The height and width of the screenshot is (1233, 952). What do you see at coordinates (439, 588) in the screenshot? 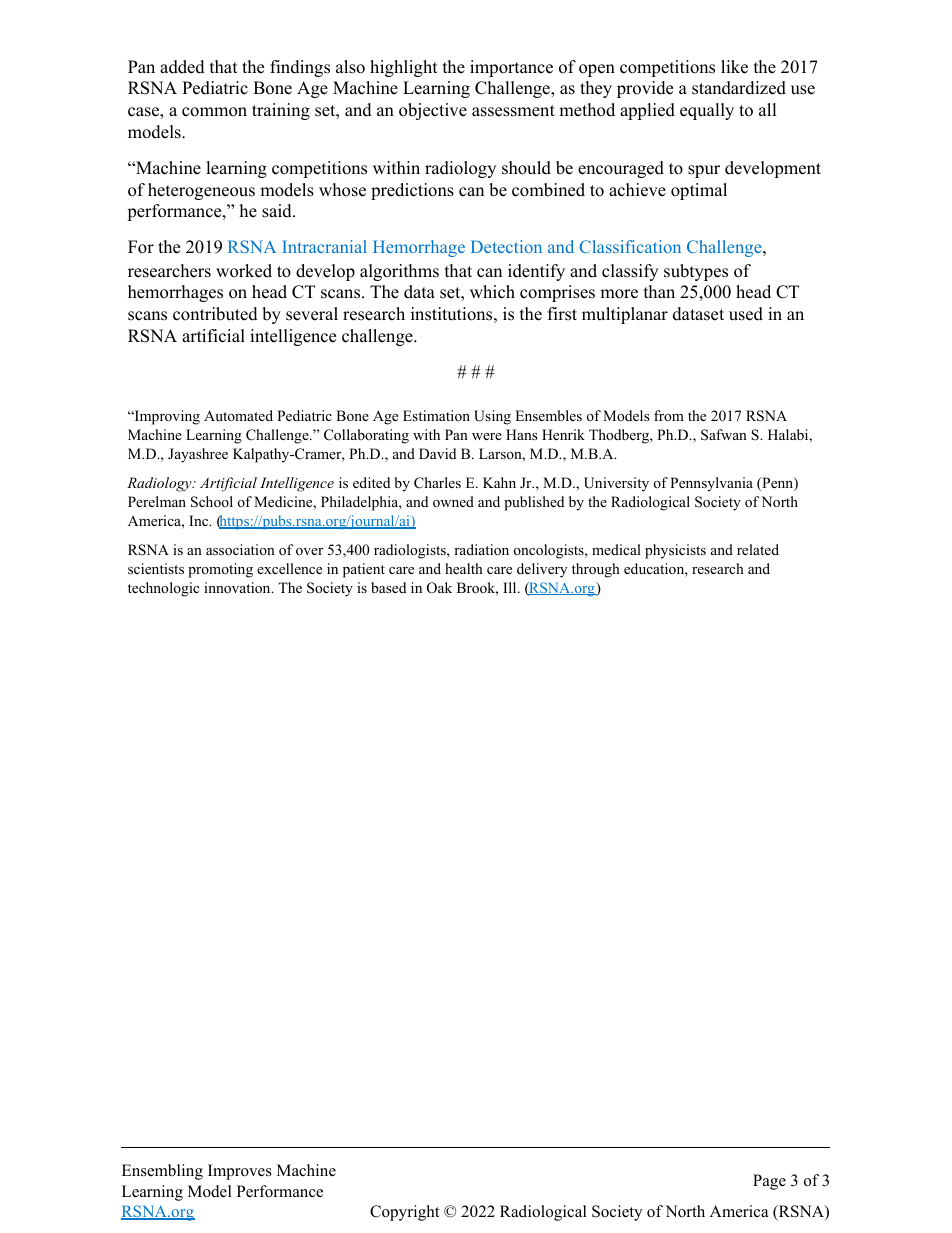
I see `Oak` at bounding box center [439, 588].
